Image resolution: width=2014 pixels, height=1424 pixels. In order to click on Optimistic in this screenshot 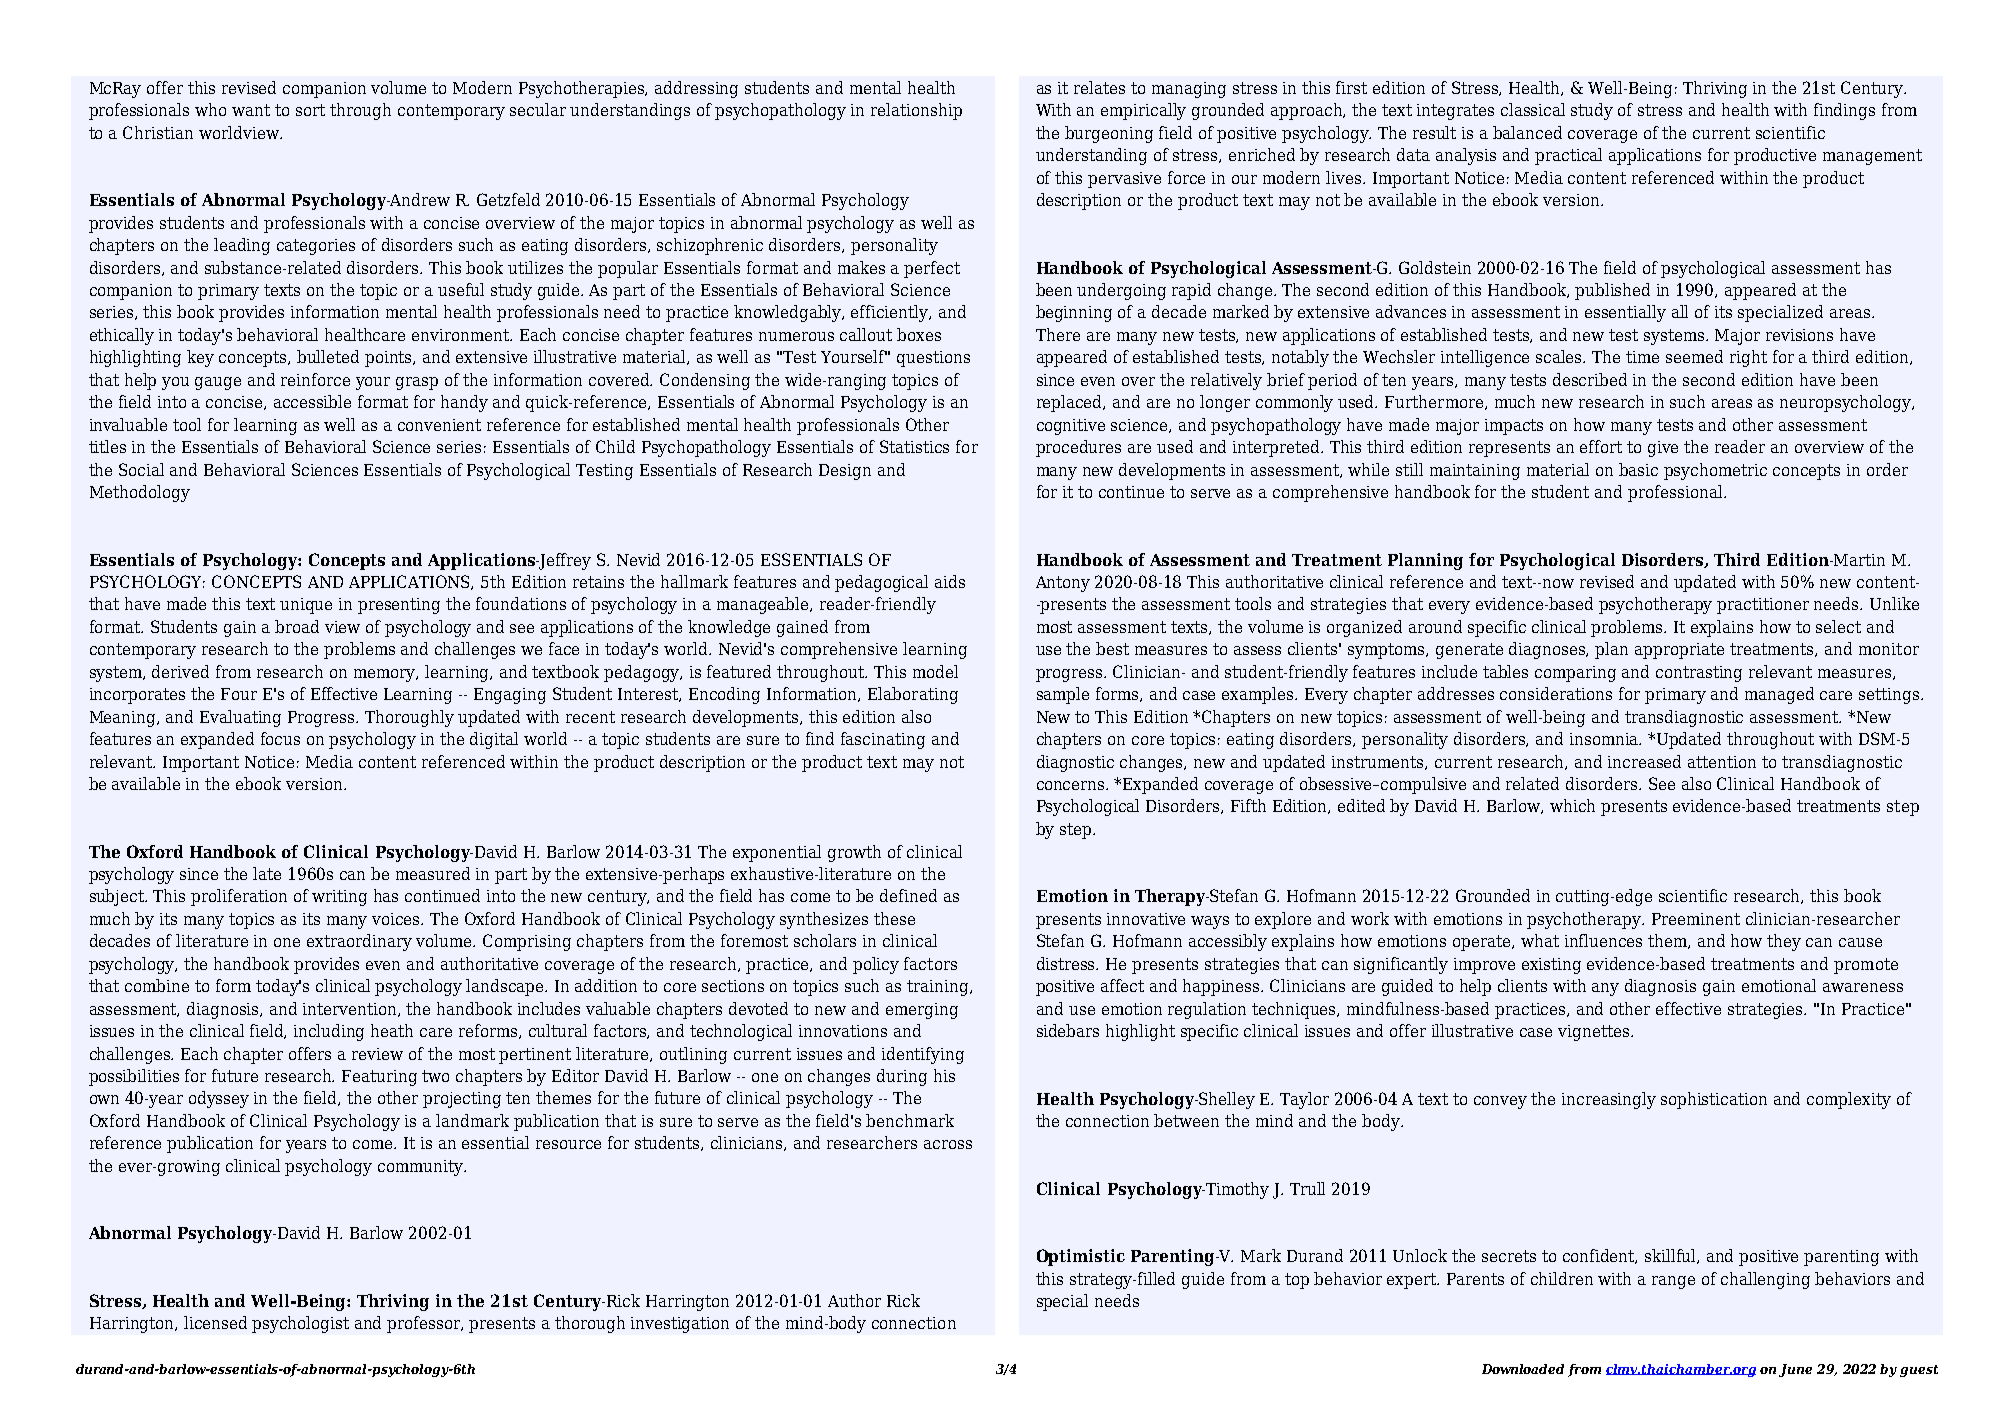, I will do `click(1081, 1257)`.
